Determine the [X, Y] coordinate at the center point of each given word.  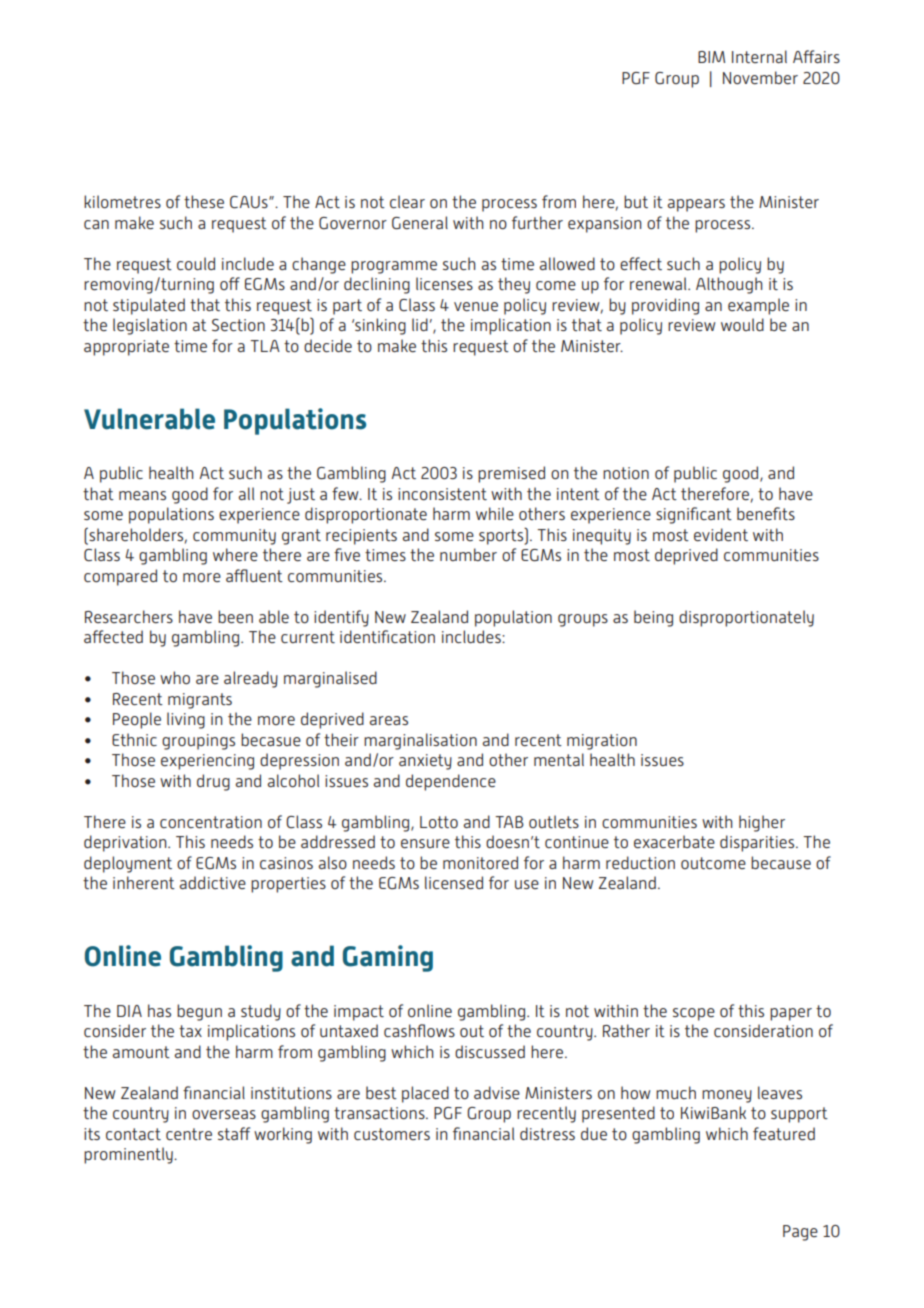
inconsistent [442, 494]
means [142, 495]
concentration [211, 822]
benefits [766, 513]
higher [762, 823]
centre [189, 1134]
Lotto [439, 822]
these [204, 201]
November [760, 77]
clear [407, 201]
